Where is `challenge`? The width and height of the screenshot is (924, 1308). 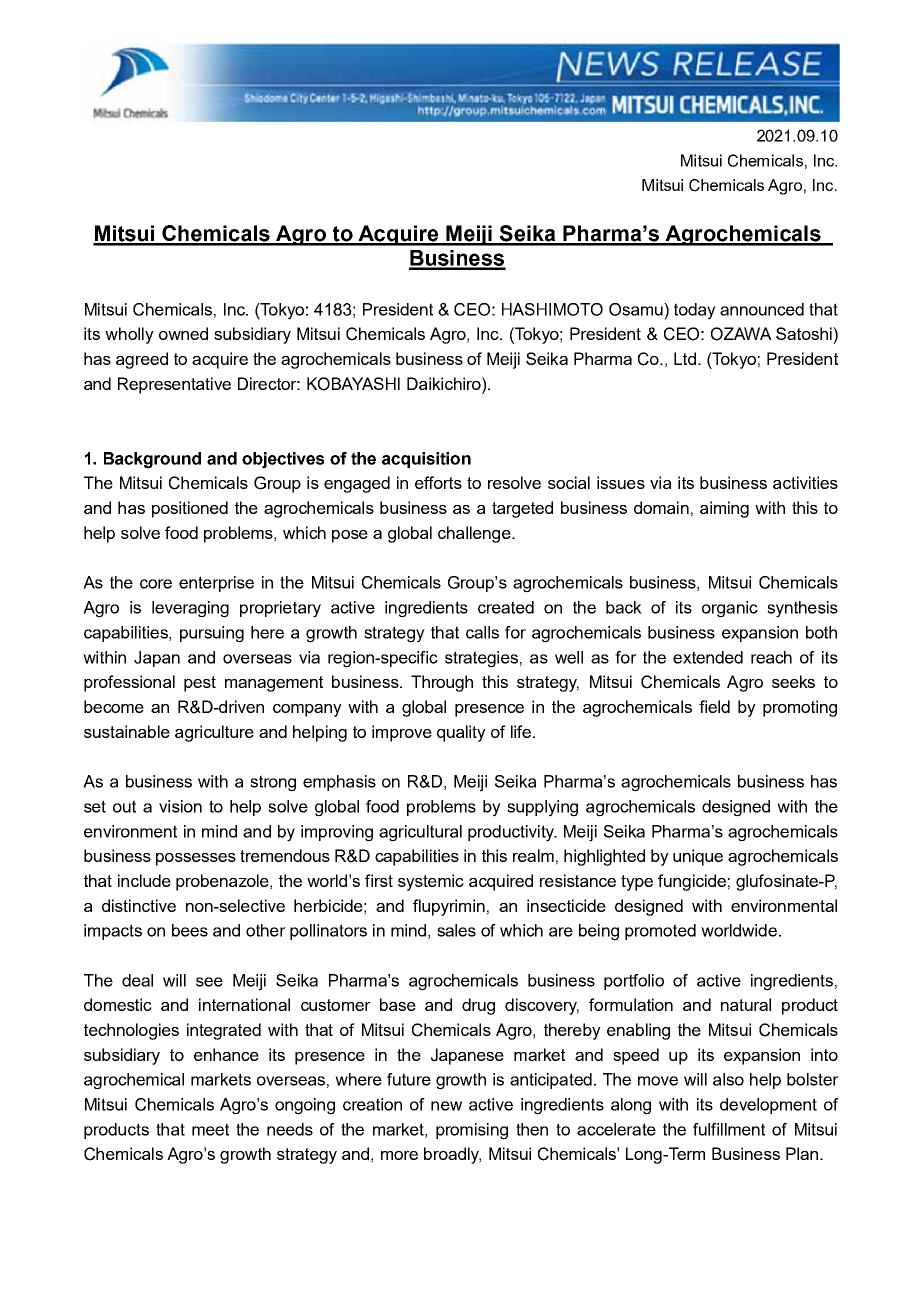
challenge is located at coordinates (475, 534).
